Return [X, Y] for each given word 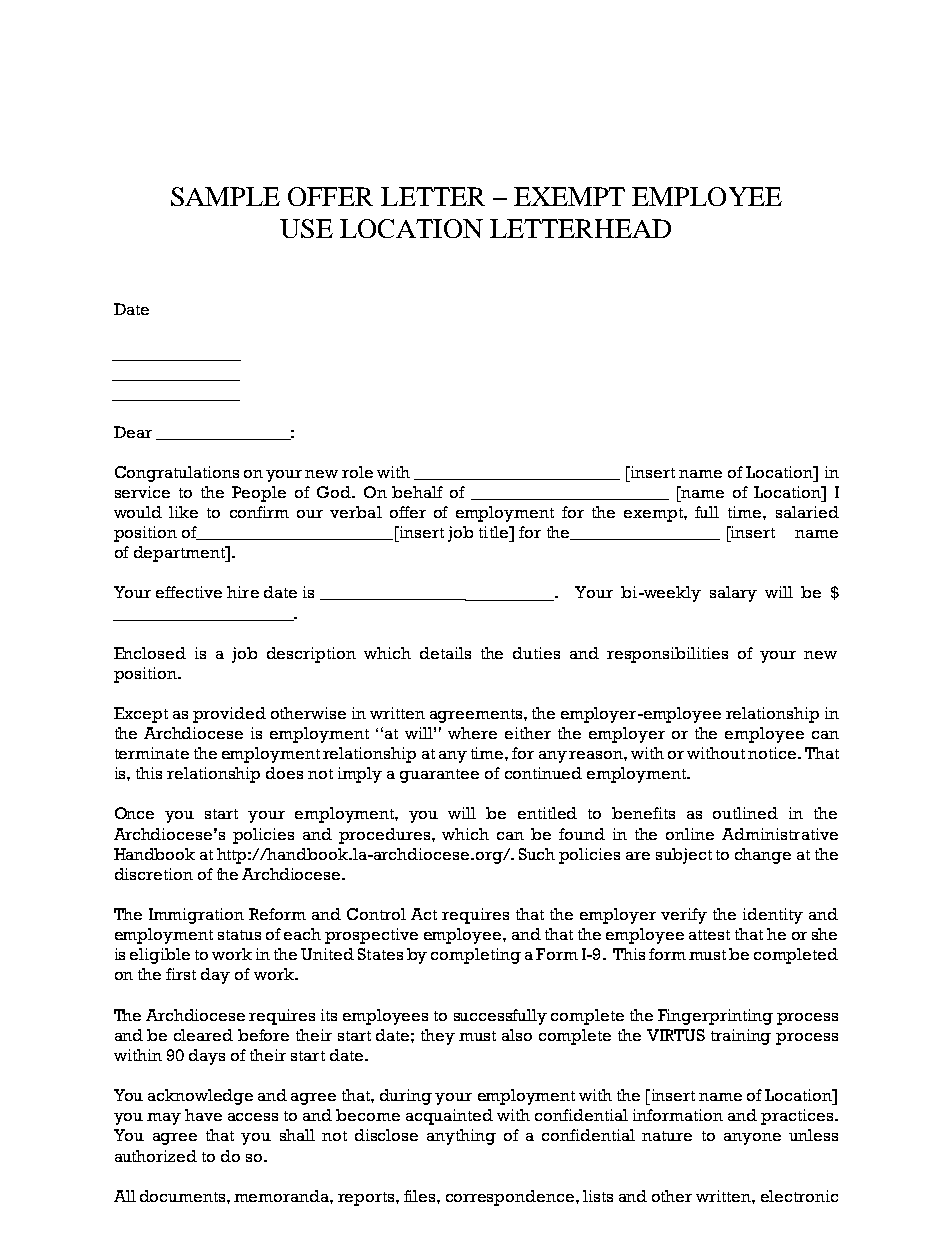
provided [229, 715]
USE [306, 228]
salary [733, 594]
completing [476, 956]
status [239, 935]
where [472, 733]
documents [184, 1196]
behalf [417, 492]
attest [709, 935]
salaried [807, 512]
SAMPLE [225, 196]
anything [461, 1137]
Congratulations [177, 474]
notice [773, 753]
